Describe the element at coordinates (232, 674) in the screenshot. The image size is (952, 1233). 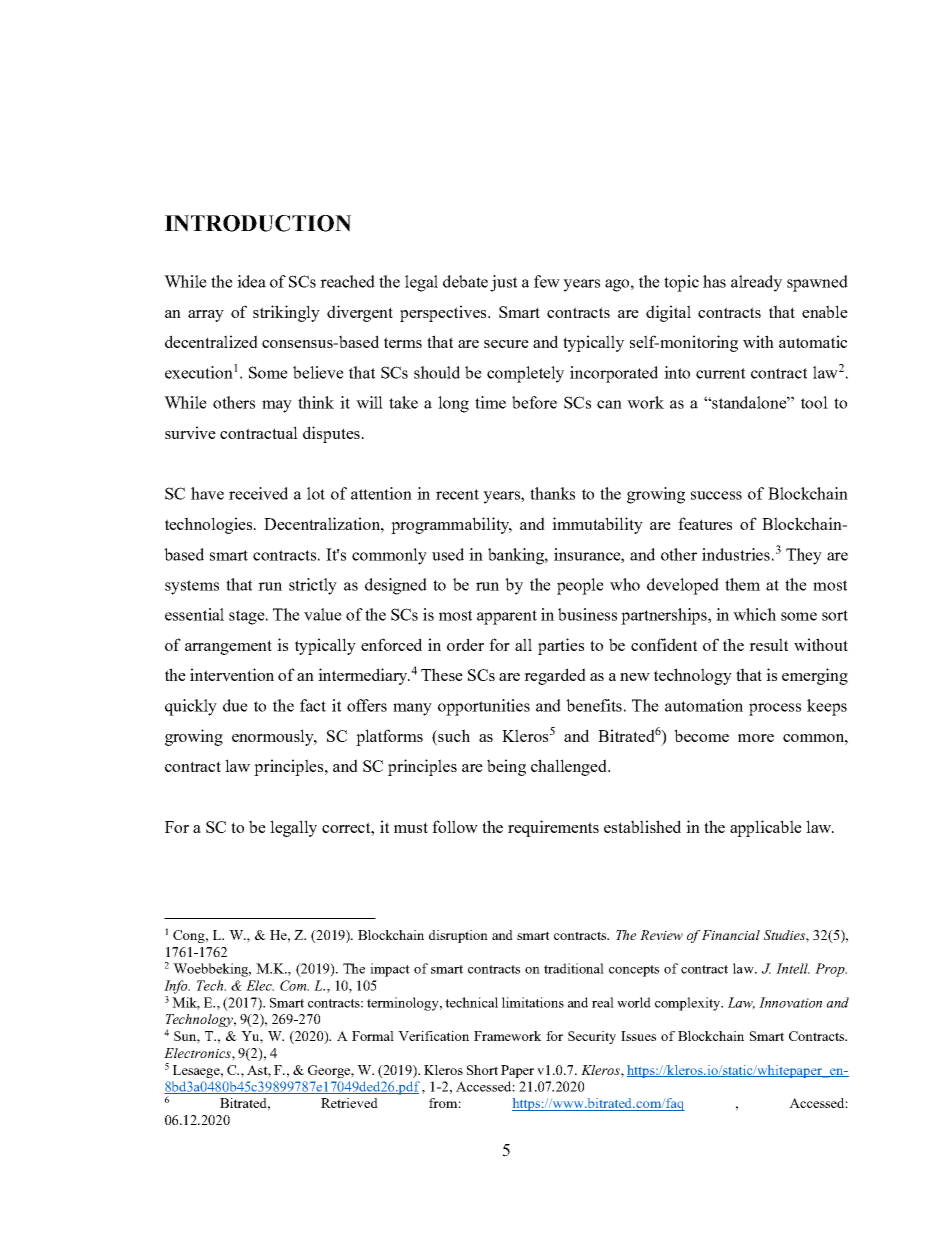
I see `intervention` at that location.
